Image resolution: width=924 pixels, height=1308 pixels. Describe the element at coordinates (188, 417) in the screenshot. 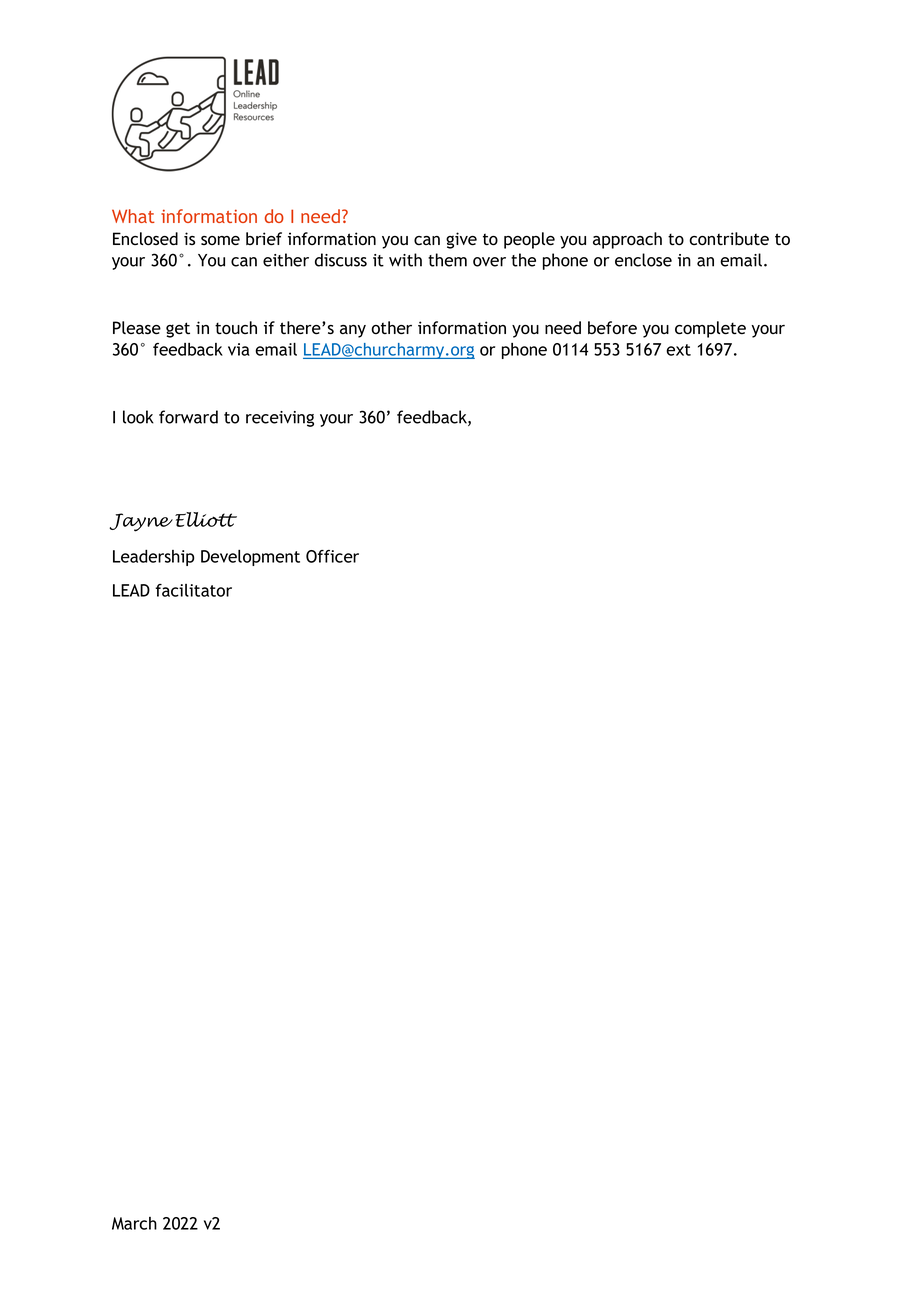

I see `forward` at that location.
